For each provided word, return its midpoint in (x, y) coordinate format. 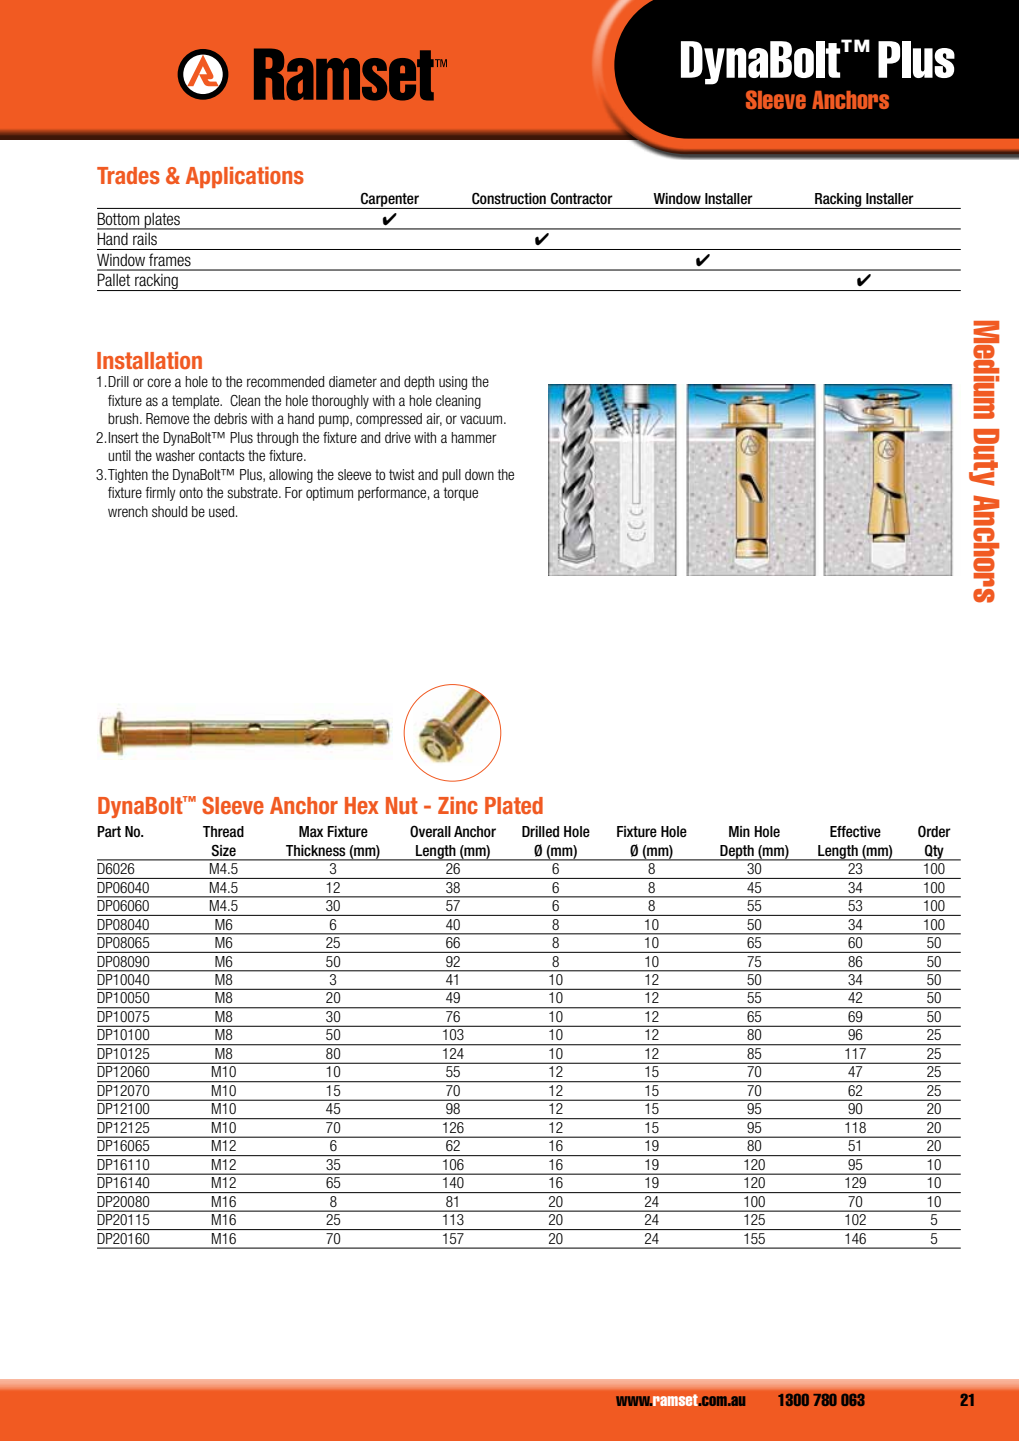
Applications (245, 177)
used (223, 511)
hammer (473, 437)
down (479, 474)
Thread (223, 831)
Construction (509, 198)
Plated (514, 805)
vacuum (482, 419)
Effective (855, 832)
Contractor (582, 198)
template (197, 402)
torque (461, 494)
